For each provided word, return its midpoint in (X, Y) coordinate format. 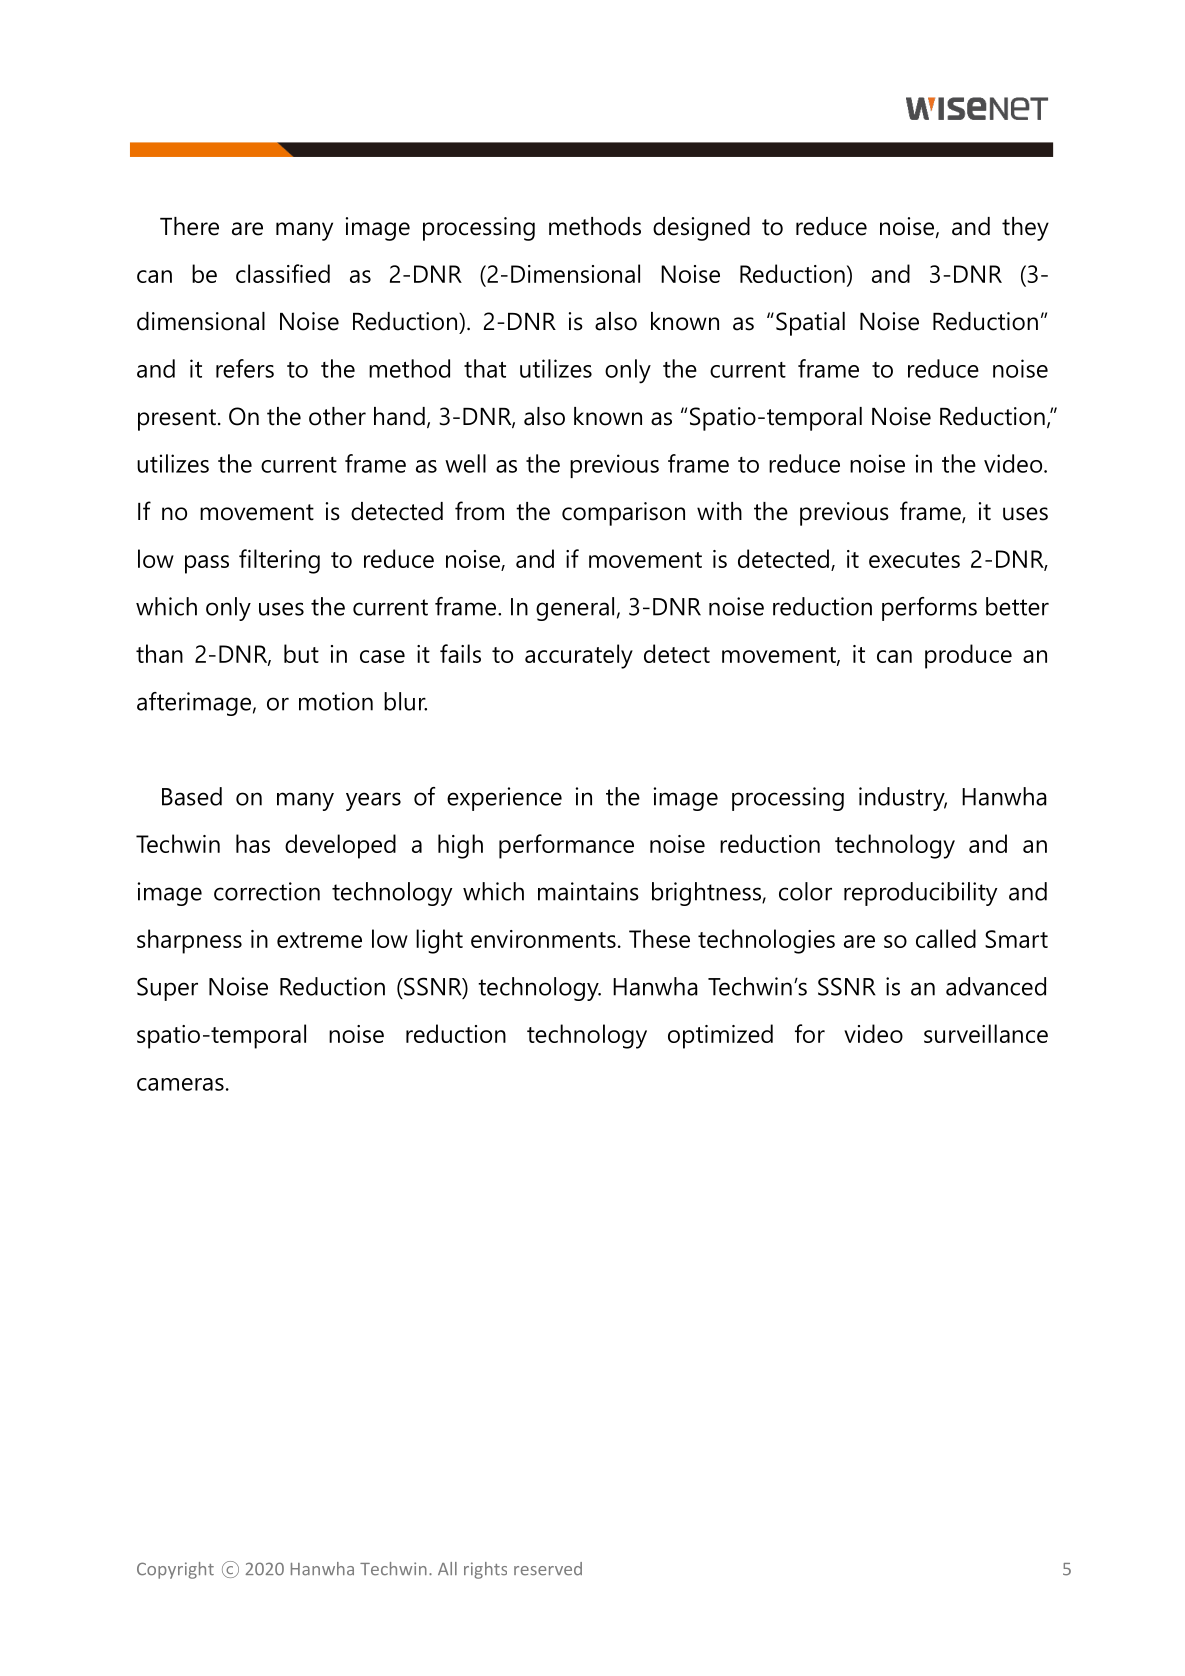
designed (701, 229)
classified (283, 273)
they (1025, 229)
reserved (548, 1569)
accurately (579, 656)
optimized (720, 1036)
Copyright (175, 1570)
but (301, 653)
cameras (180, 1084)
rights (485, 1570)
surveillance (986, 1033)
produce (968, 656)
